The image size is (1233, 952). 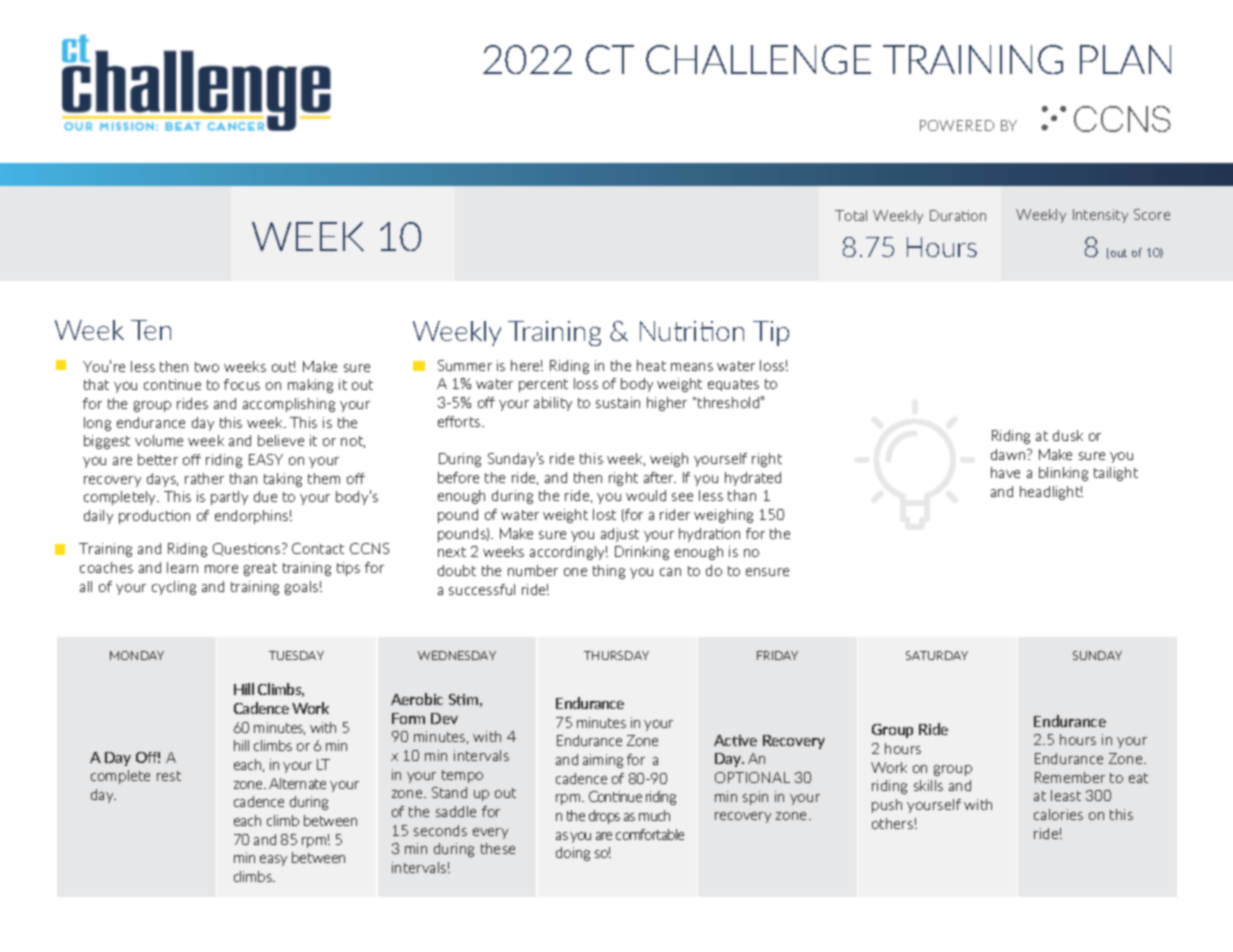 I want to click on POWERED, so click(x=957, y=125).
